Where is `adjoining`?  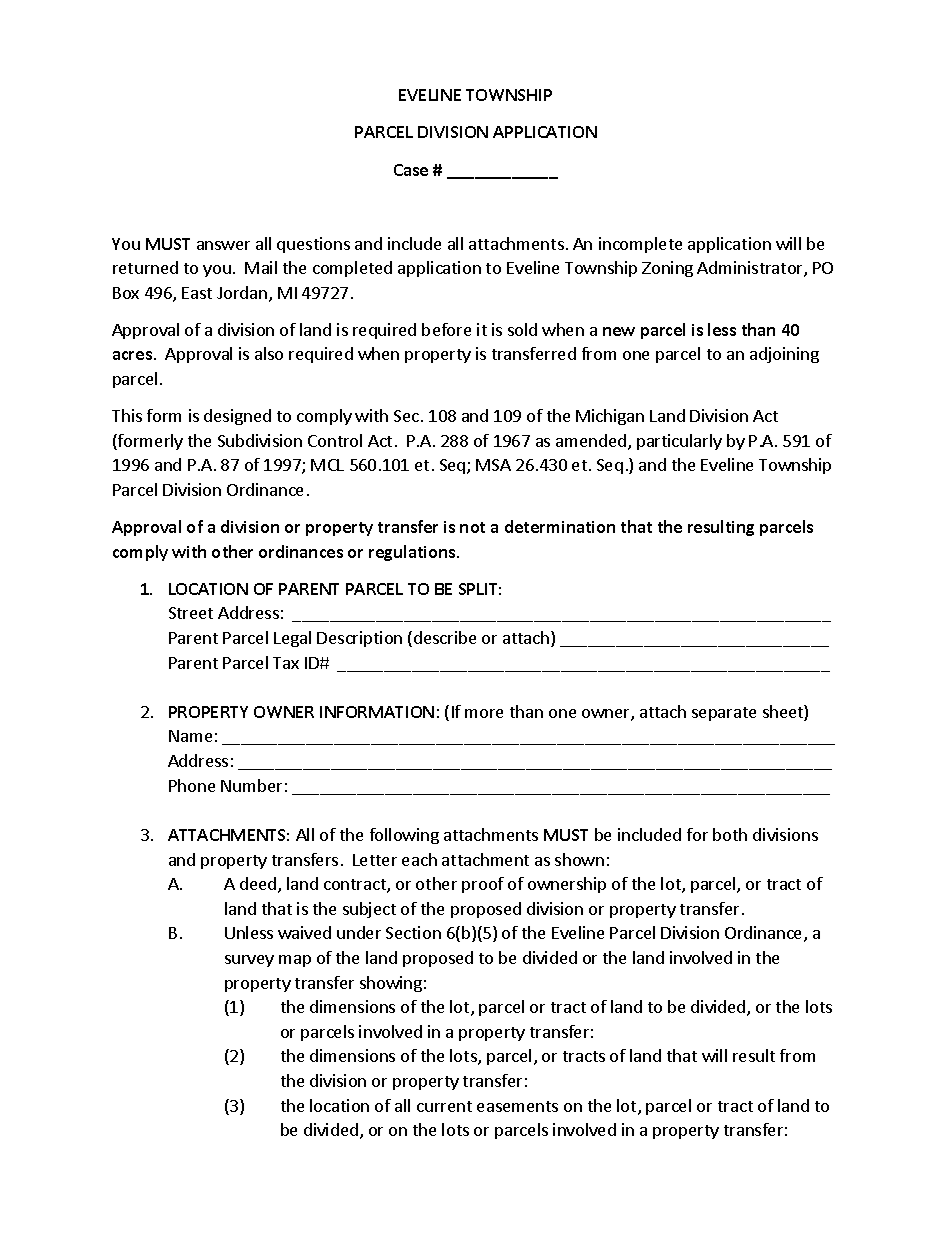 adjoining is located at coordinates (784, 355).
